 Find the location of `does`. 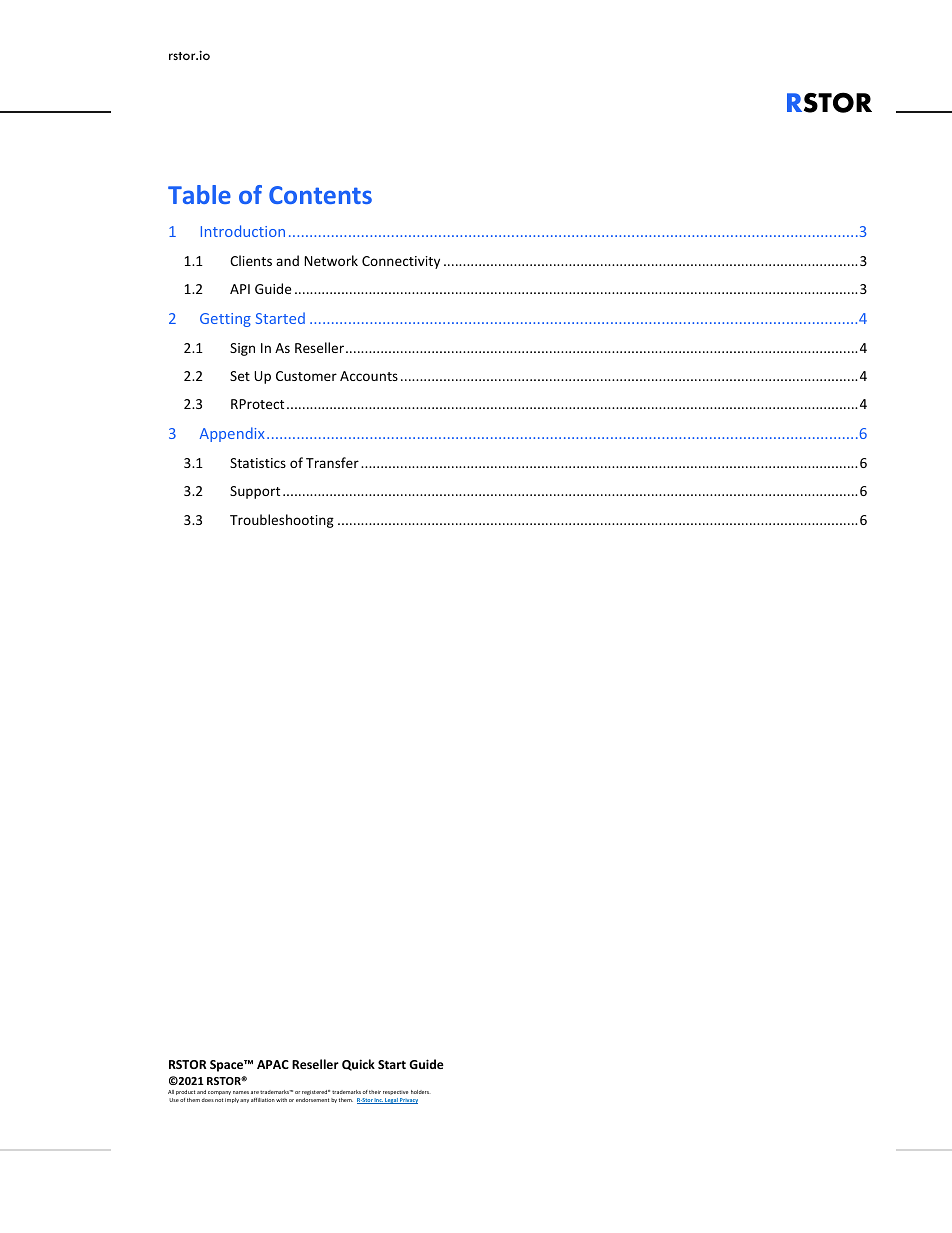

does is located at coordinates (208, 1100).
